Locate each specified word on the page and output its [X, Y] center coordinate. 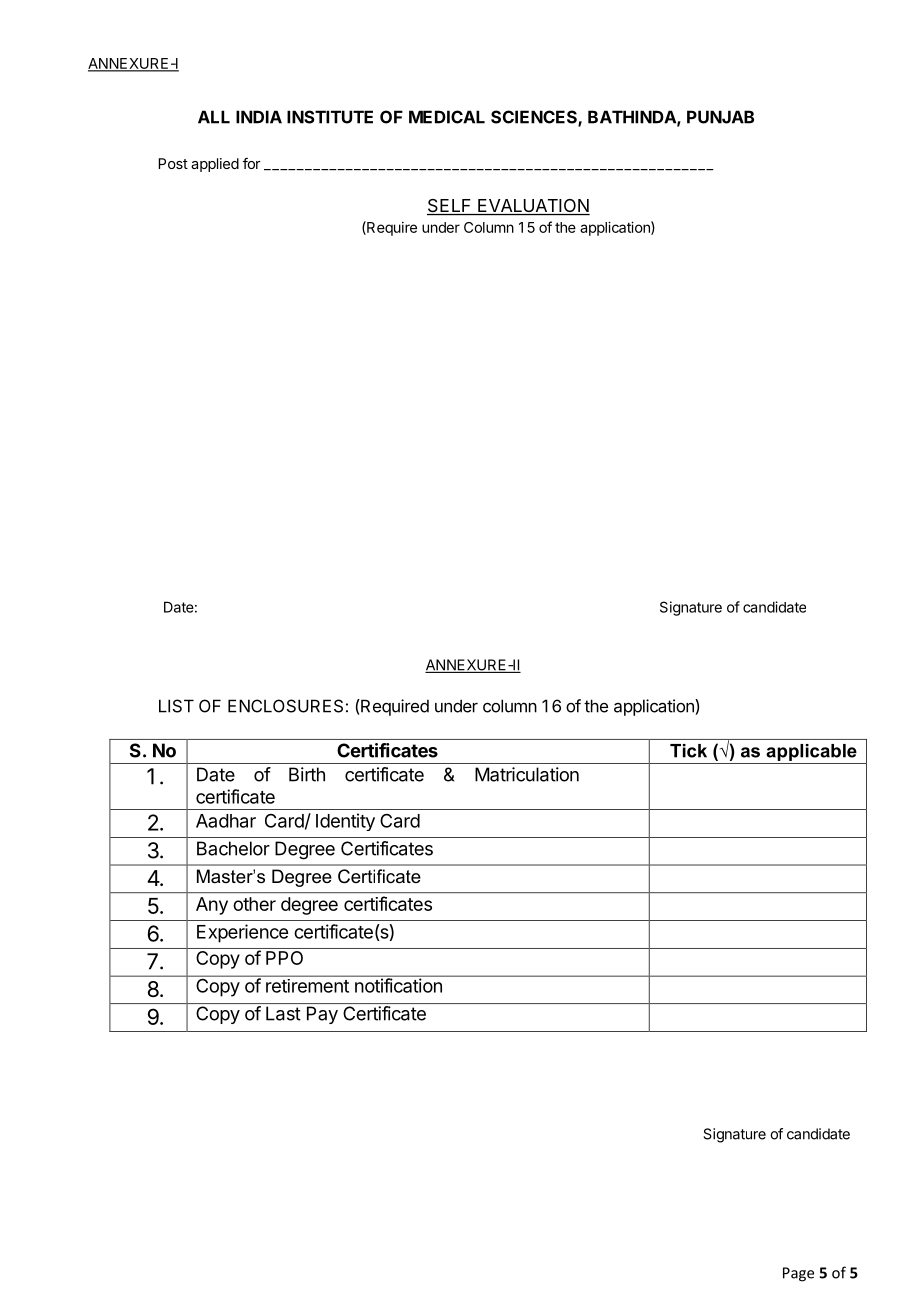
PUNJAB [720, 117]
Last [283, 1013]
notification [398, 984]
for [252, 163]
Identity [345, 822]
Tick [688, 751]
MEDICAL [447, 117]
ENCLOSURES [285, 706]
